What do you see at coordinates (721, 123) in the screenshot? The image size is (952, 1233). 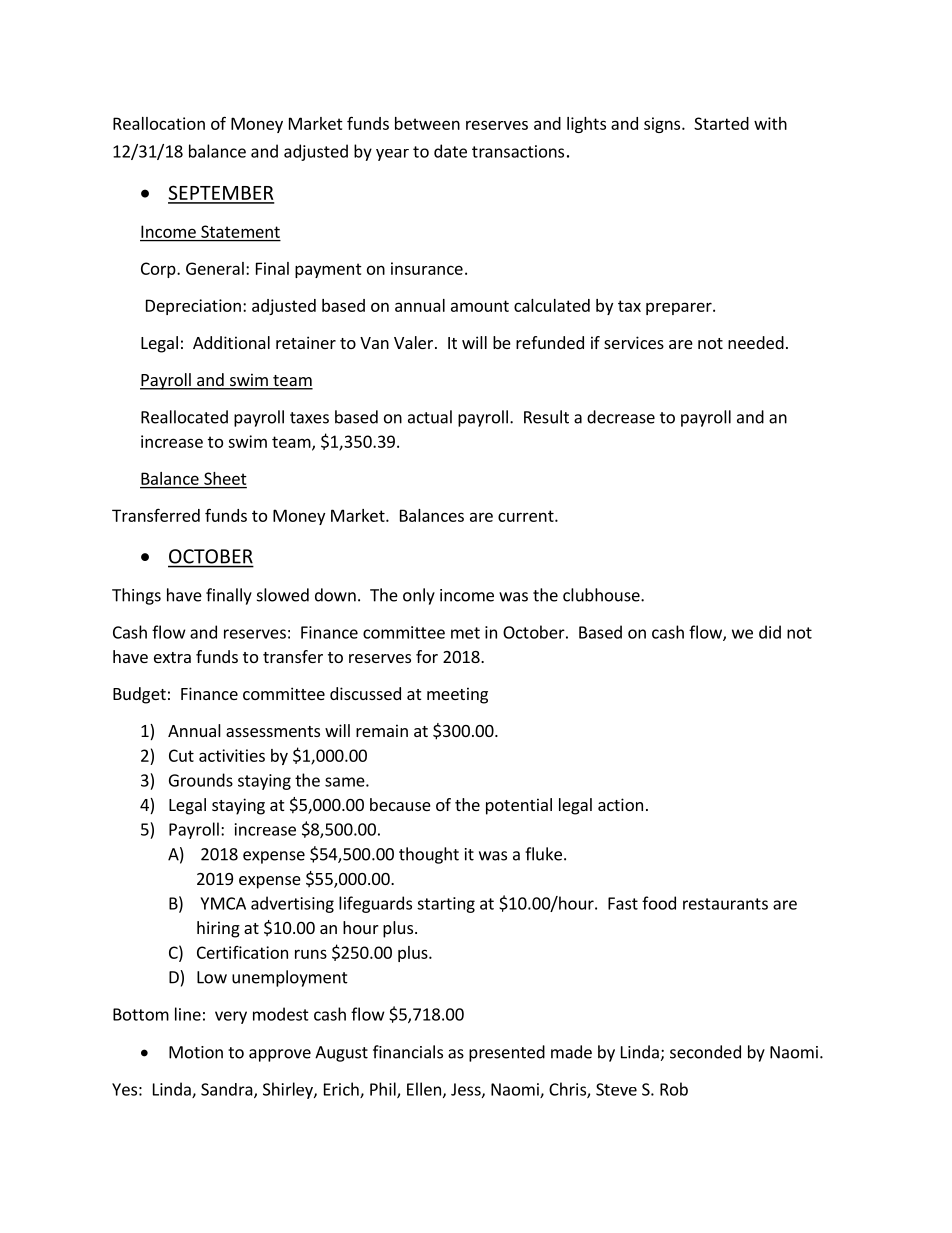 I see `Started` at bounding box center [721, 123].
